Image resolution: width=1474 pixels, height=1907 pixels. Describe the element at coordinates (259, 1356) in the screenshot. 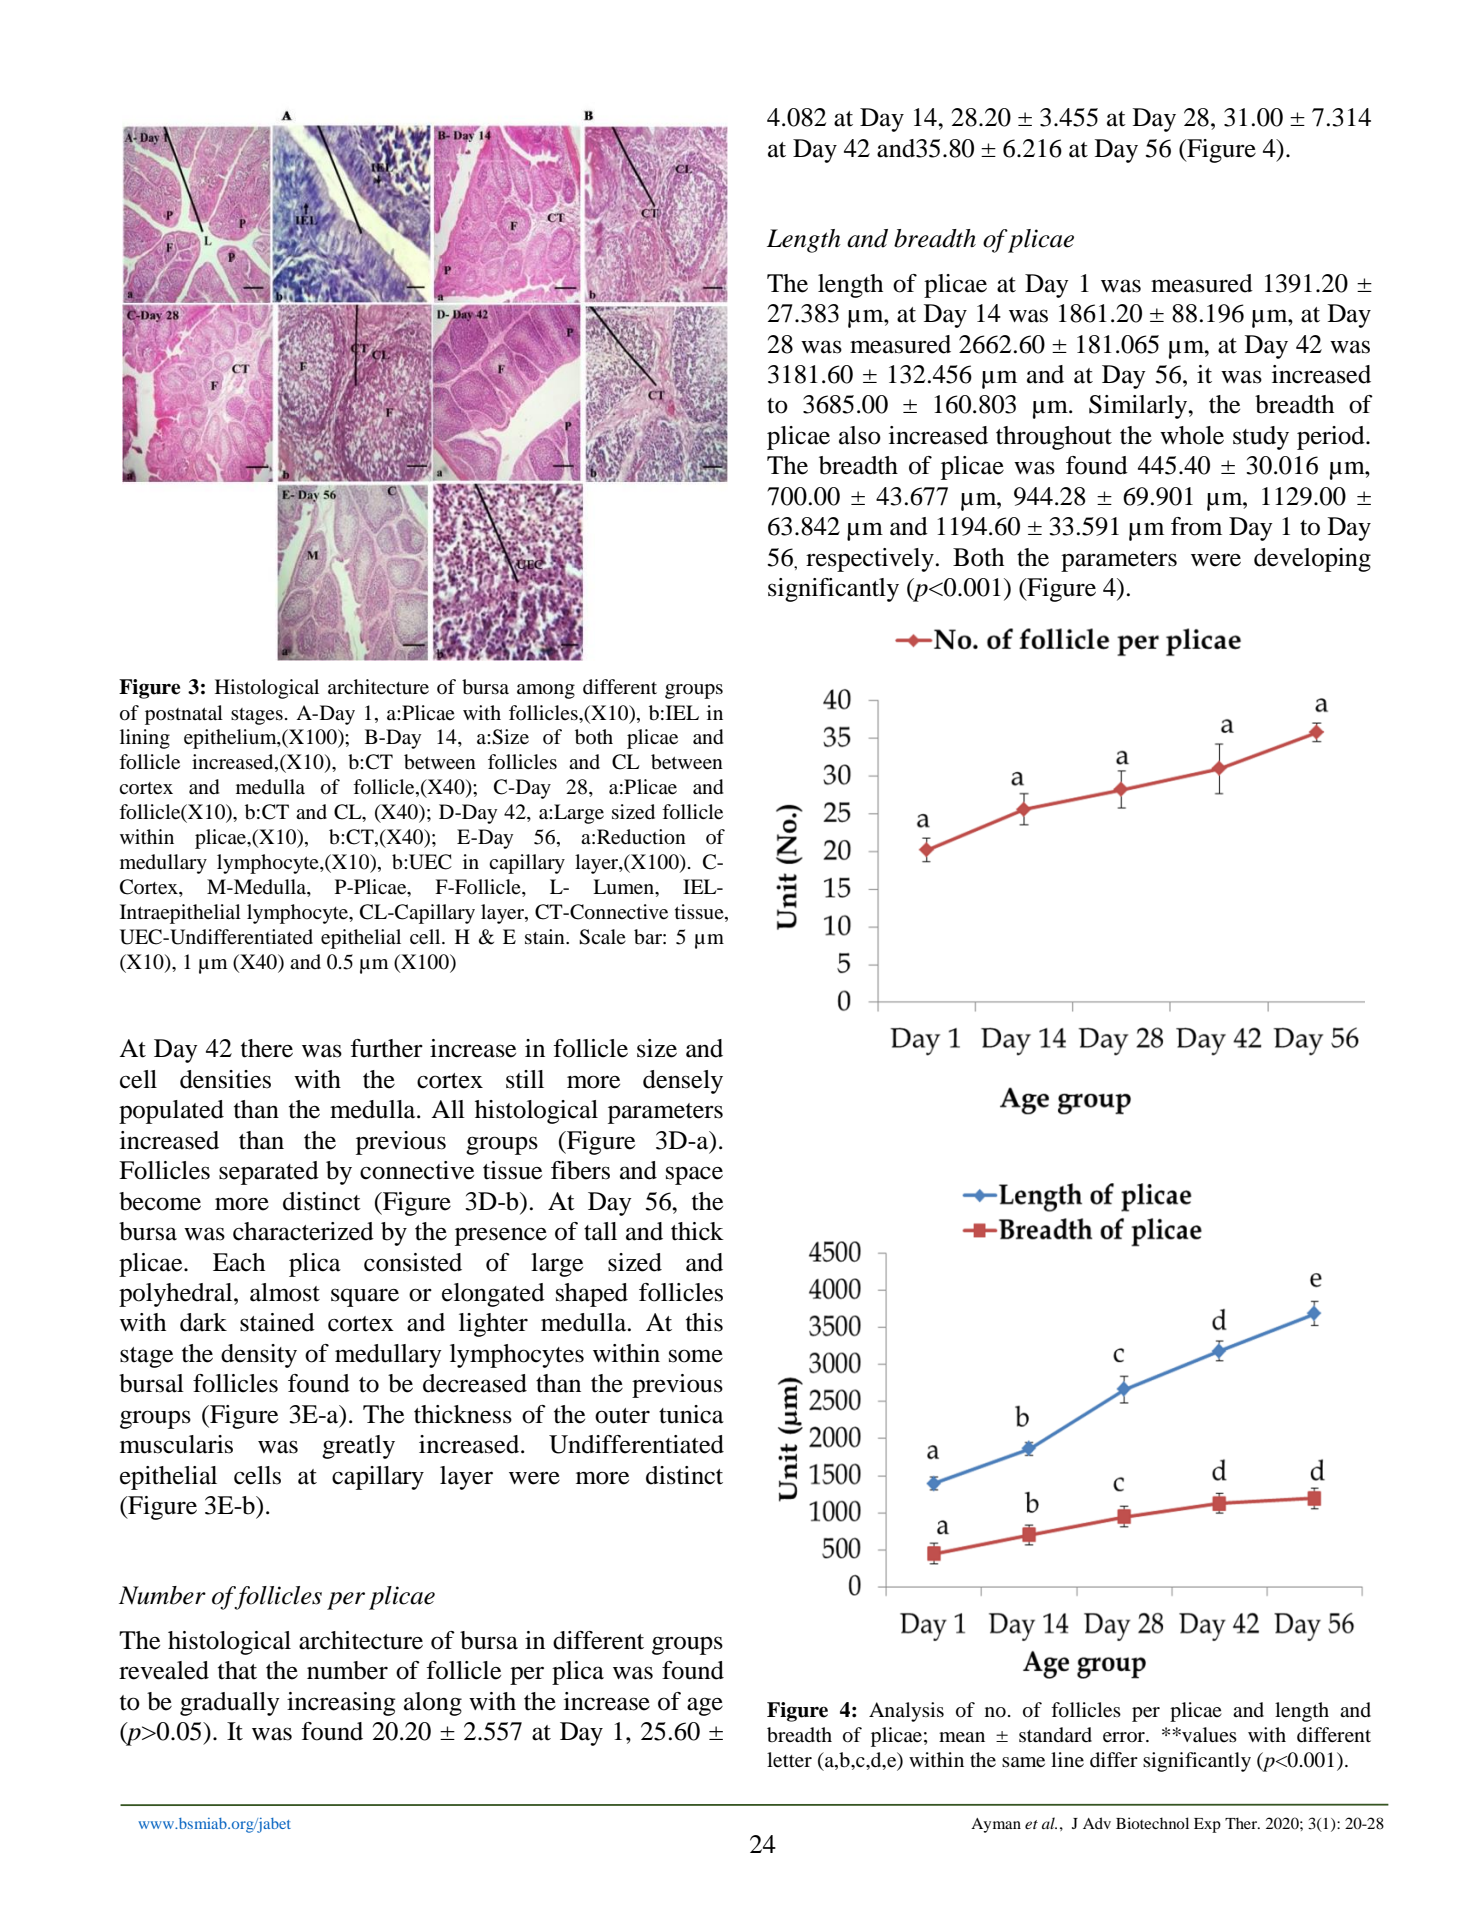

I see `density` at that location.
